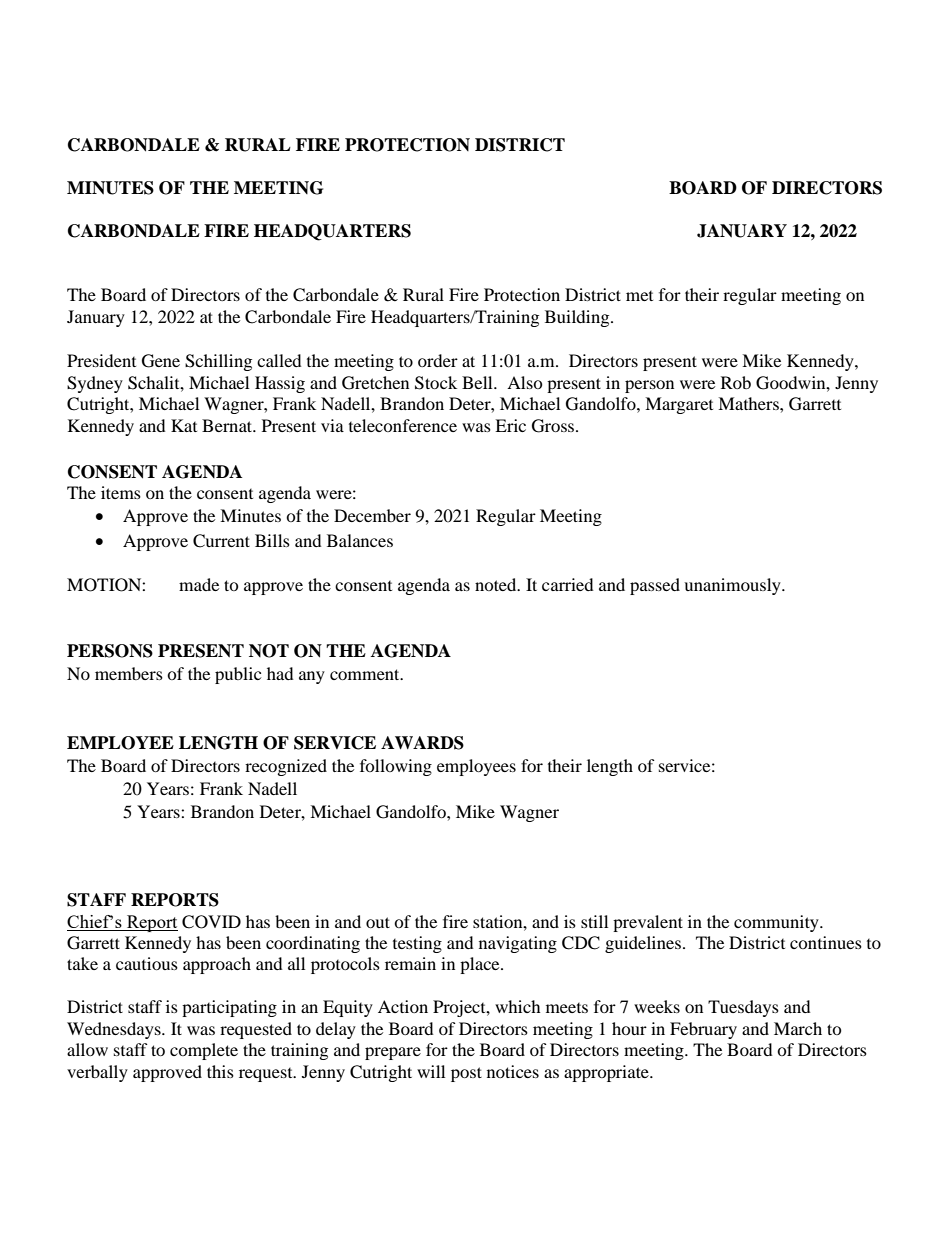 The image size is (952, 1233). Describe the element at coordinates (733, 586) in the page. I see `unanimously` at that location.
